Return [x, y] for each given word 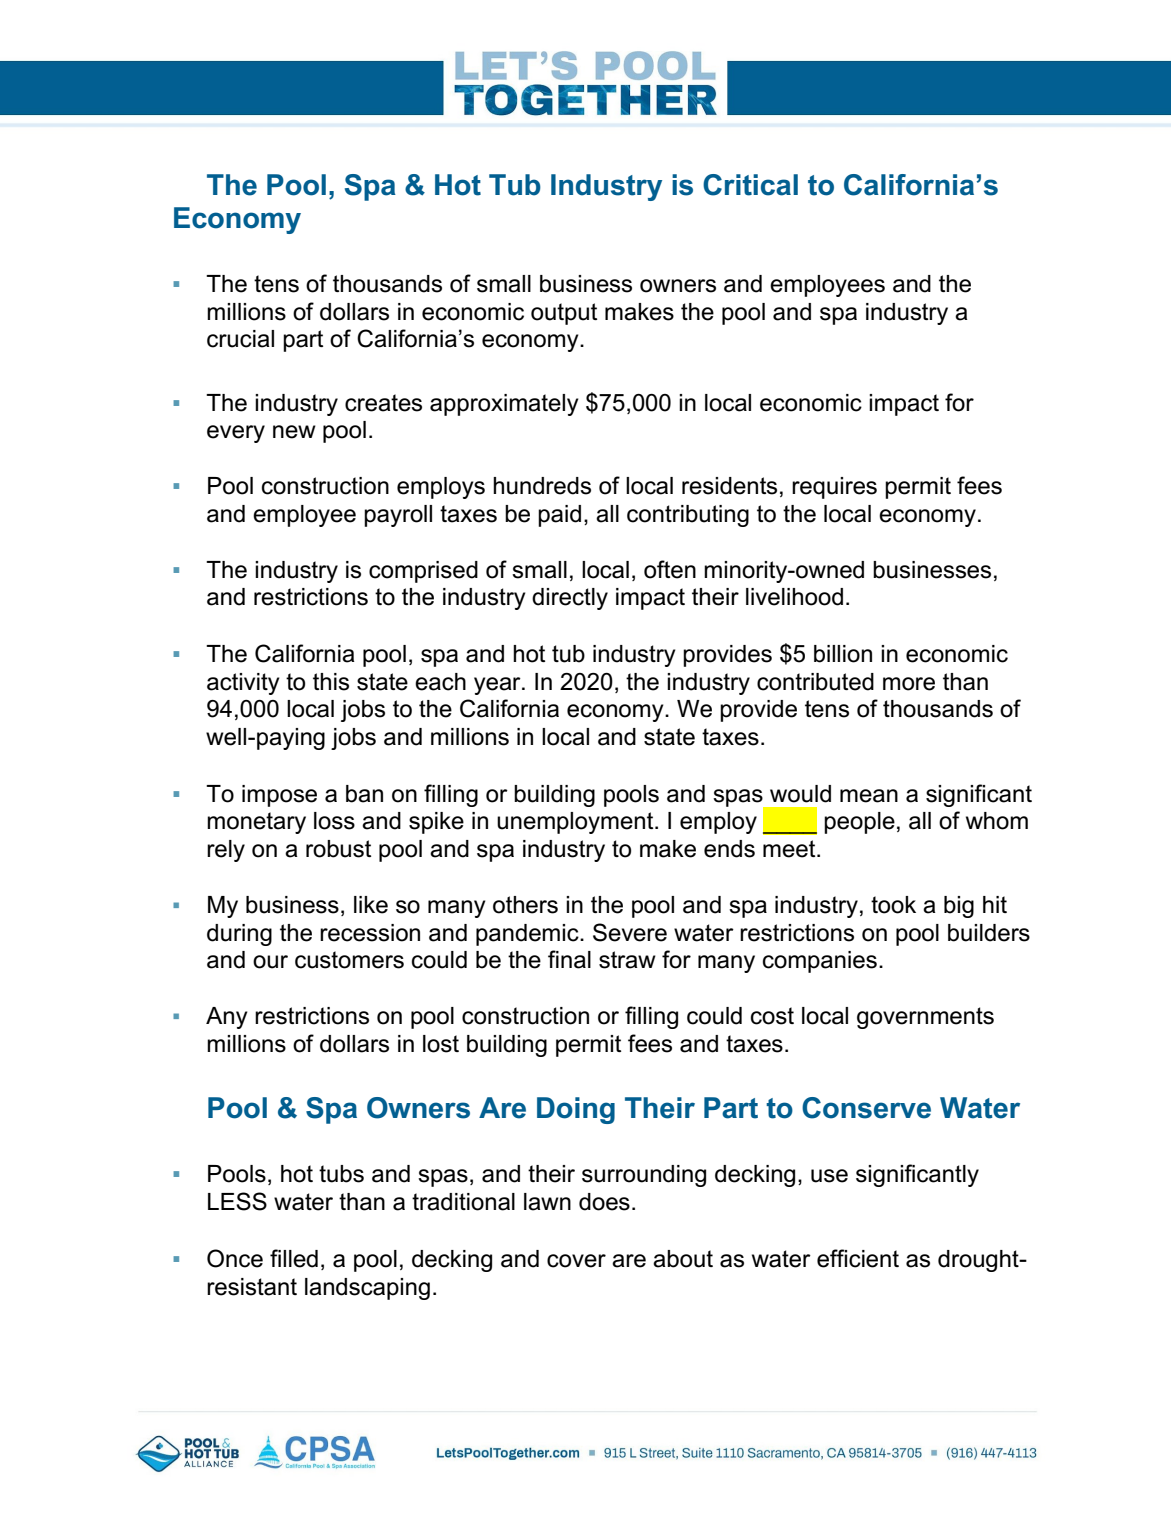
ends [729, 849]
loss [334, 821]
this [331, 682]
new [294, 432]
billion [843, 654]
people [859, 823]
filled [294, 1258]
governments [925, 1018]
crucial [240, 339]
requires [834, 488]
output [564, 314]
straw [627, 960]
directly [570, 599]
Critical [750, 185]
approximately [504, 405]
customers [349, 960]
